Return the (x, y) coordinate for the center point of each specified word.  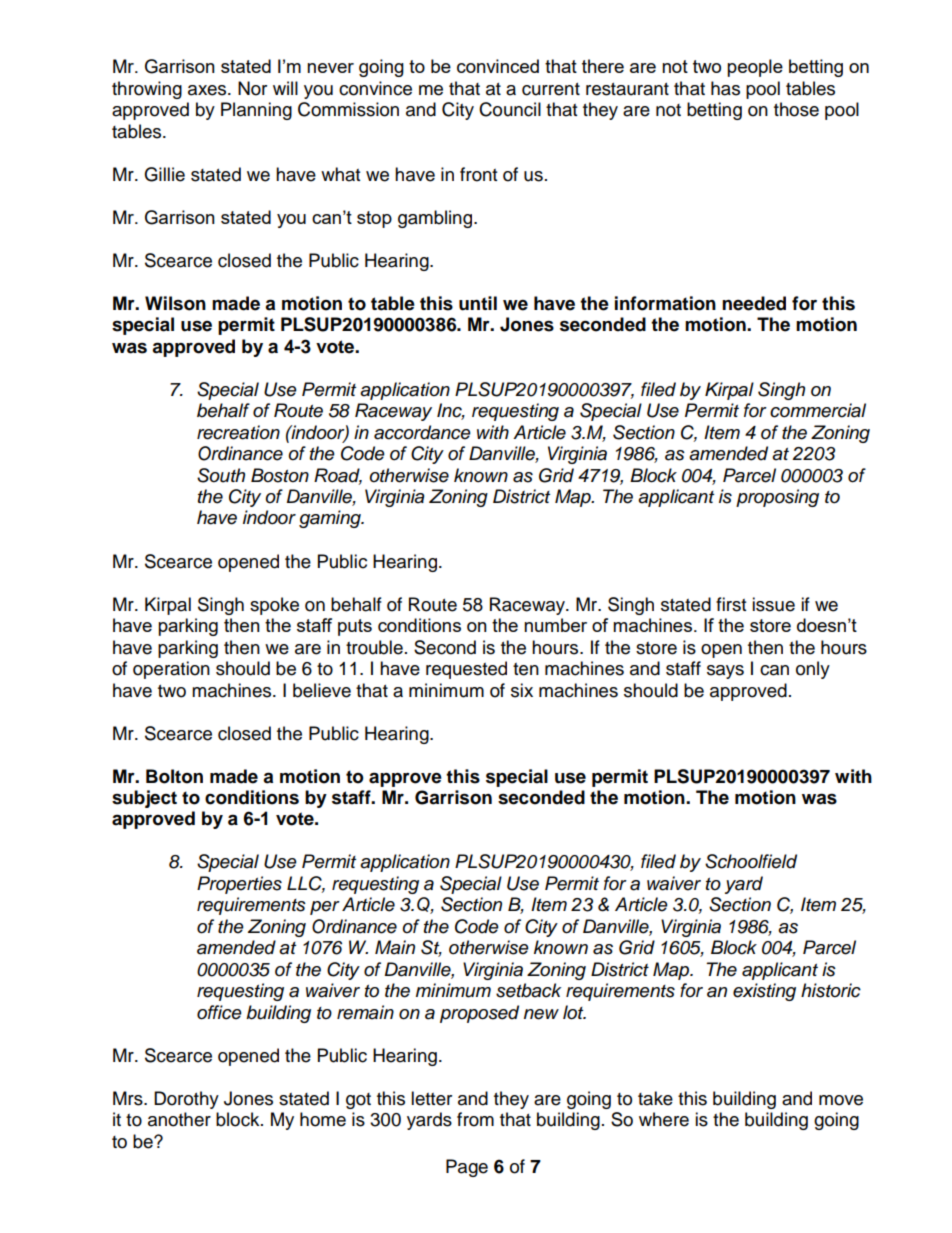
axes (208, 90)
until (478, 303)
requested (466, 670)
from (475, 1119)
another (179, 1119)
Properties (239, 885)
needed (754, 303)
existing (764, 992)
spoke (274, 606)
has (725, 88)
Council (510, 109)
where (664, 1119)
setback (528, 990)
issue (773, 604)
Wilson (175, 303)
